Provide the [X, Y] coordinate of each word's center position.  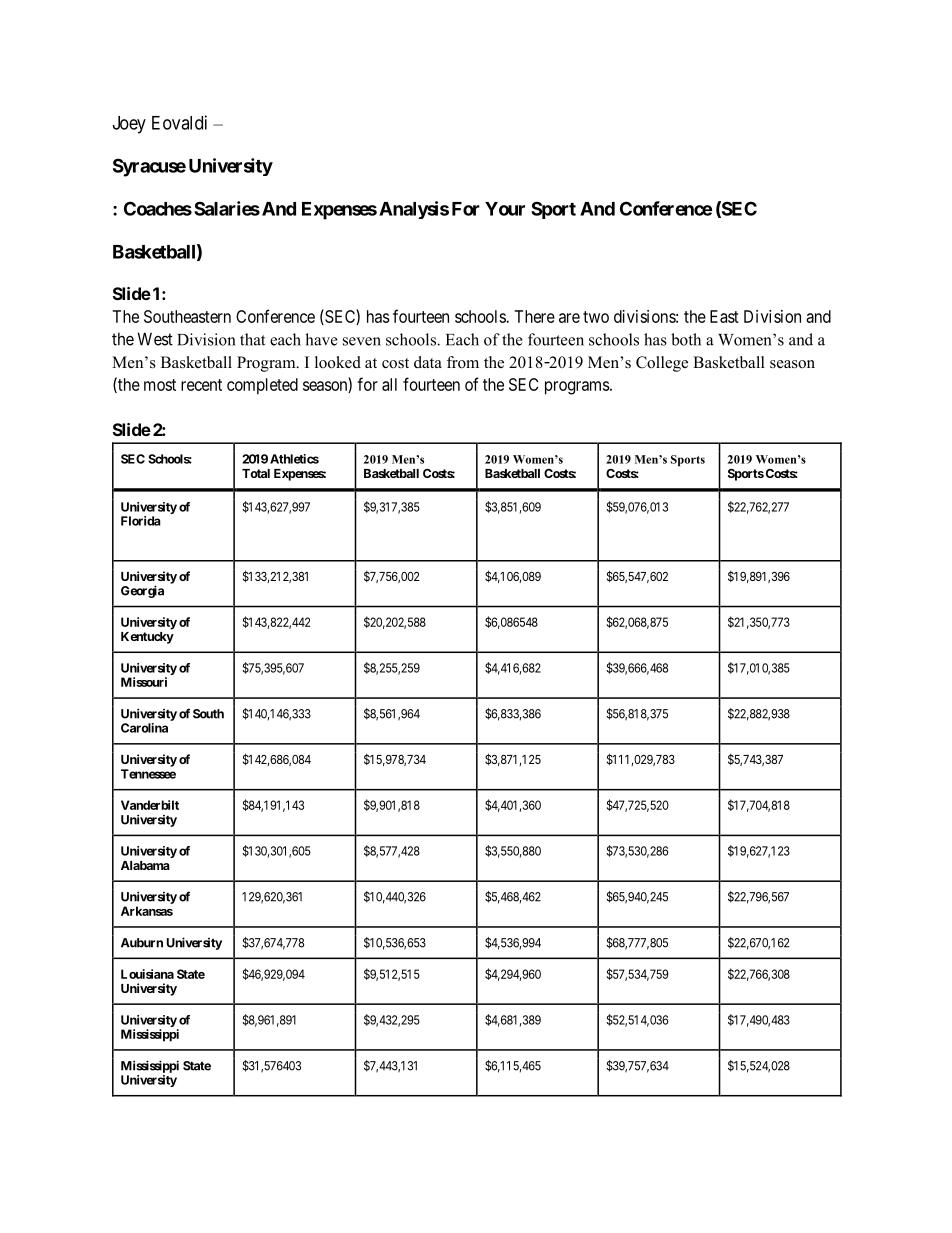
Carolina [144, 728]
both [686, 339]
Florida [141, 521]
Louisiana [147, 974]
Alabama [145, 865]
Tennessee [148, 774]
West [155, 339]
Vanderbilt [150, 805]
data [428, 362]
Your [505, 209]
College [662, 364]
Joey [129, 125]
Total [256, 473]
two [596, 317]
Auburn [142, 943]
